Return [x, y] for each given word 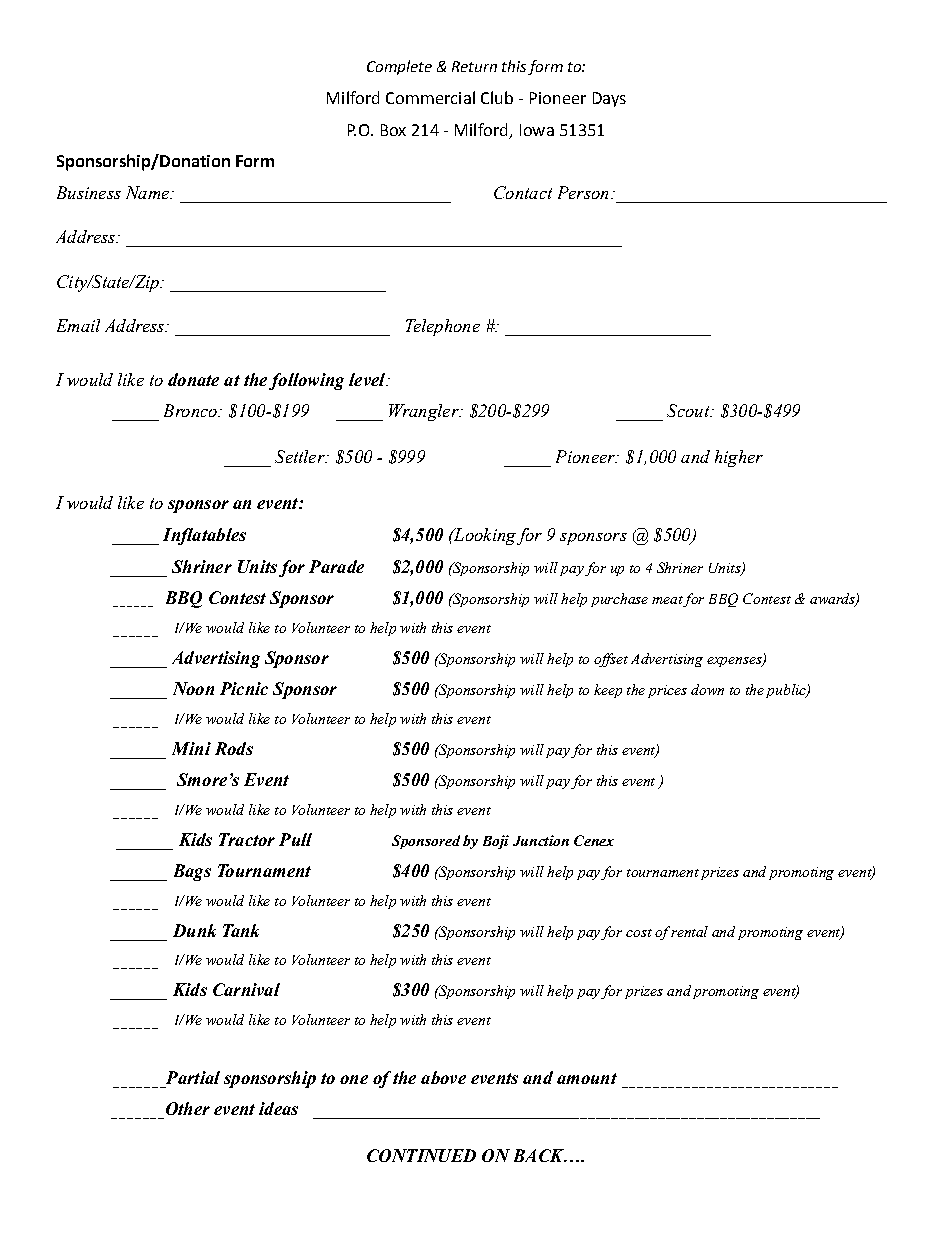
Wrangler [425, 412]
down [707, 689]
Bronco [191, 410]
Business [89, 192]
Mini [191, 748]
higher [739, 458]
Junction [541, 840]
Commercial [430, 97]
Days [609, 99]
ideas [278, 1108]
